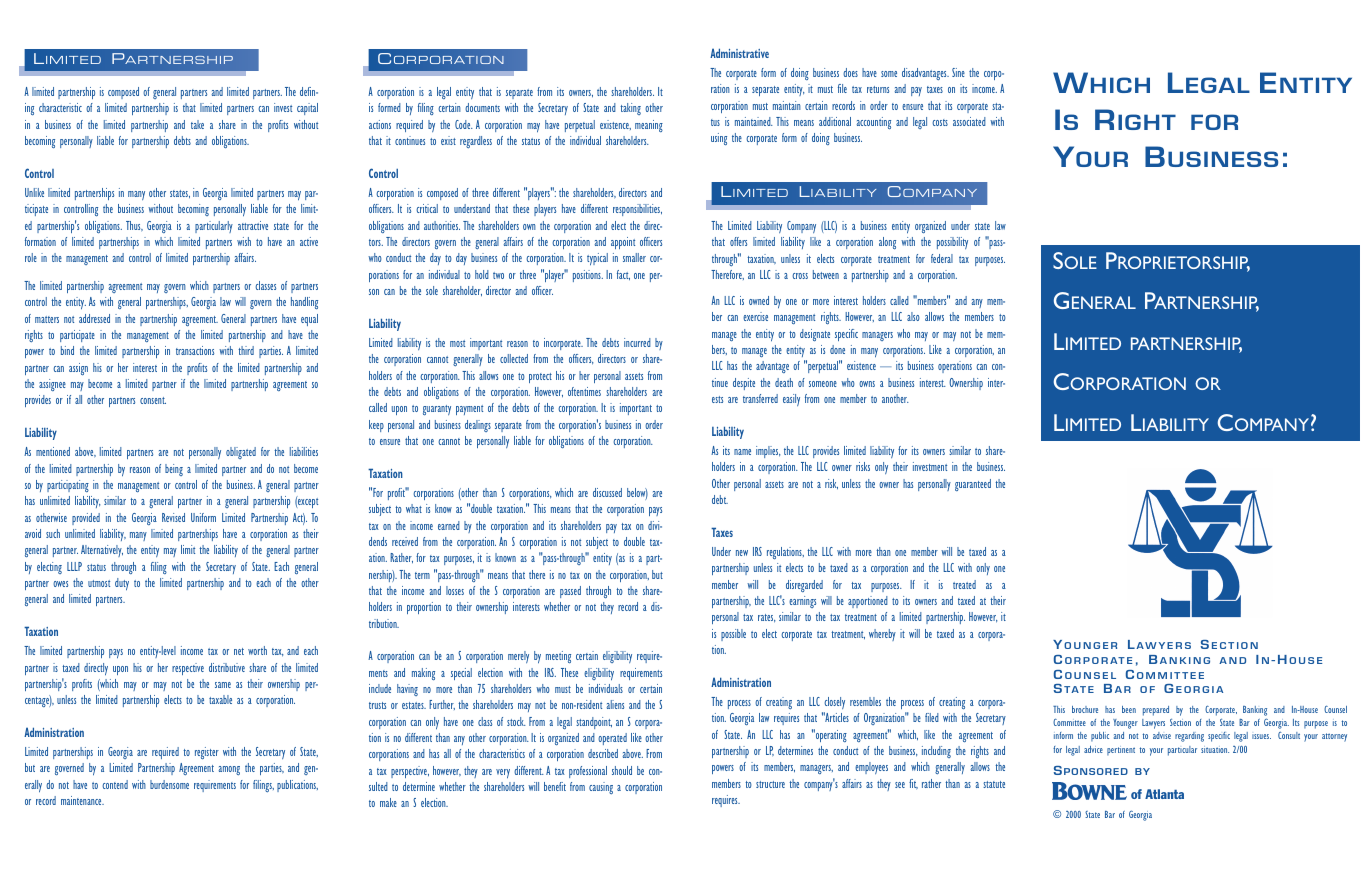 The width and height of the screenshot is (1372, 870). What do you see at coordinates (969, 121) in the screenshot?
I see `associated` at bounding box center [969, 121].
